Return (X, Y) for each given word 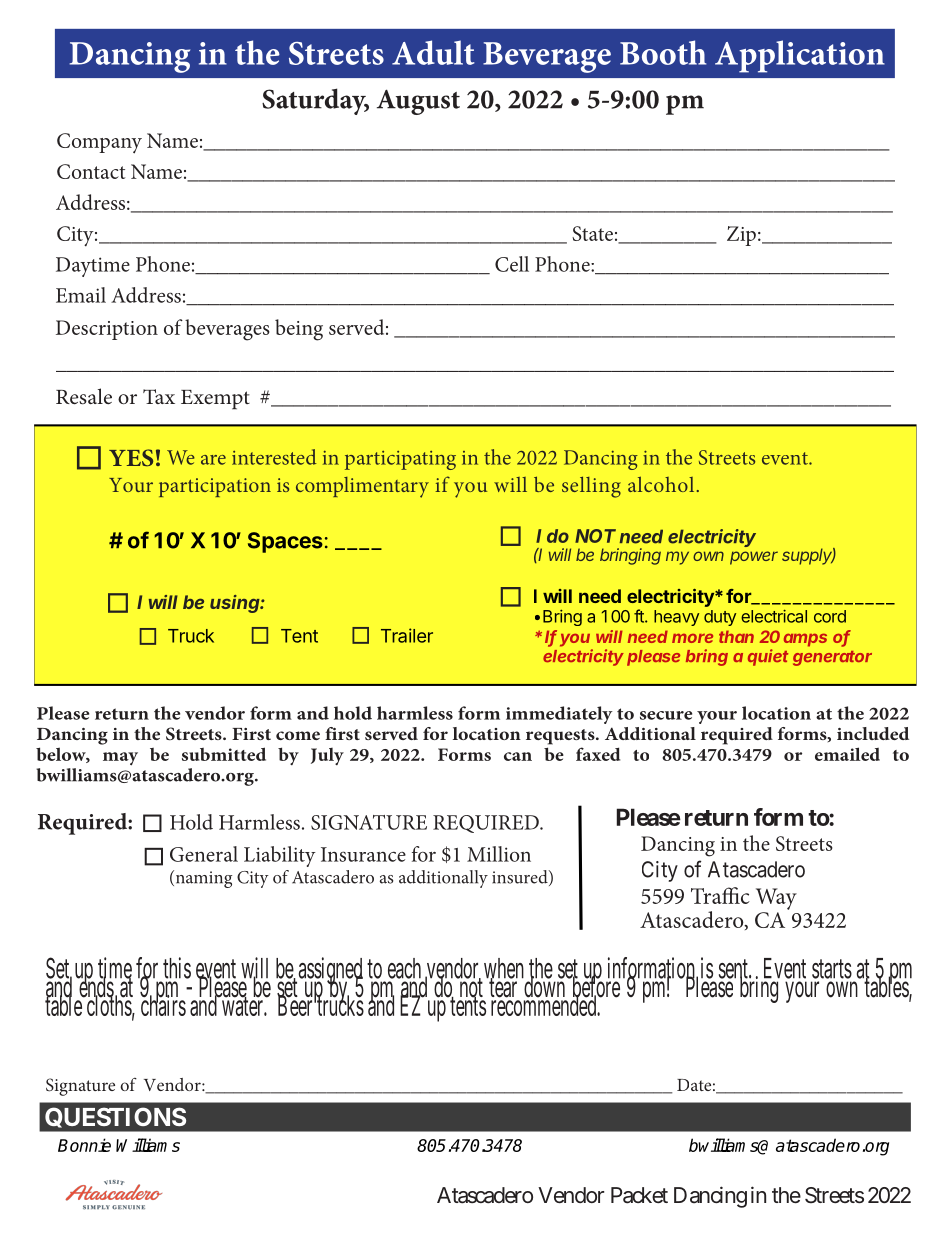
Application (800, 56)
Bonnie (84, 1145)
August (418, 102)
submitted (224, 754)
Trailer (407, 635)
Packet (639, 1195)
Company (99, 143)
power (754, 558)
